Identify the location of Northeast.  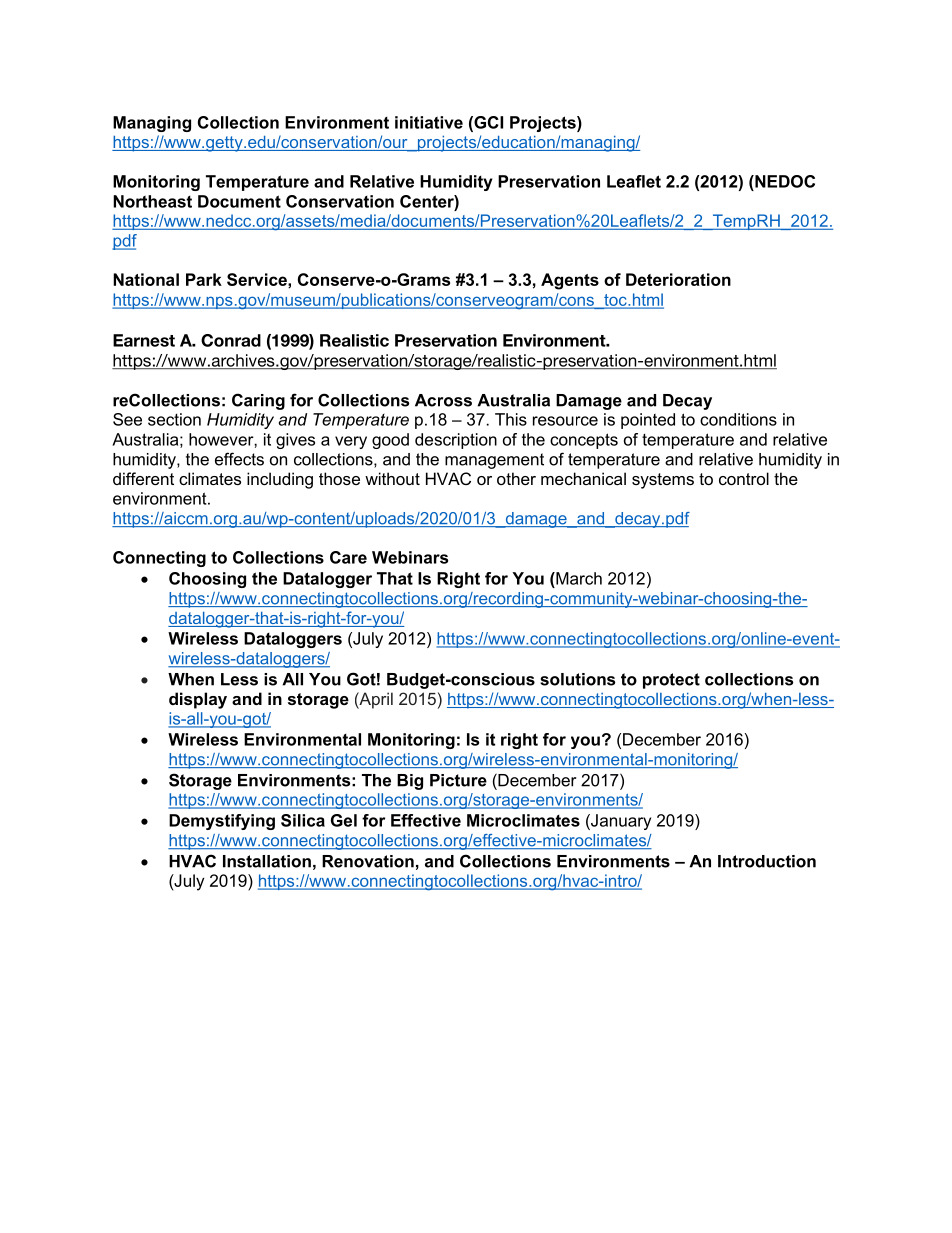
(152, 201).
